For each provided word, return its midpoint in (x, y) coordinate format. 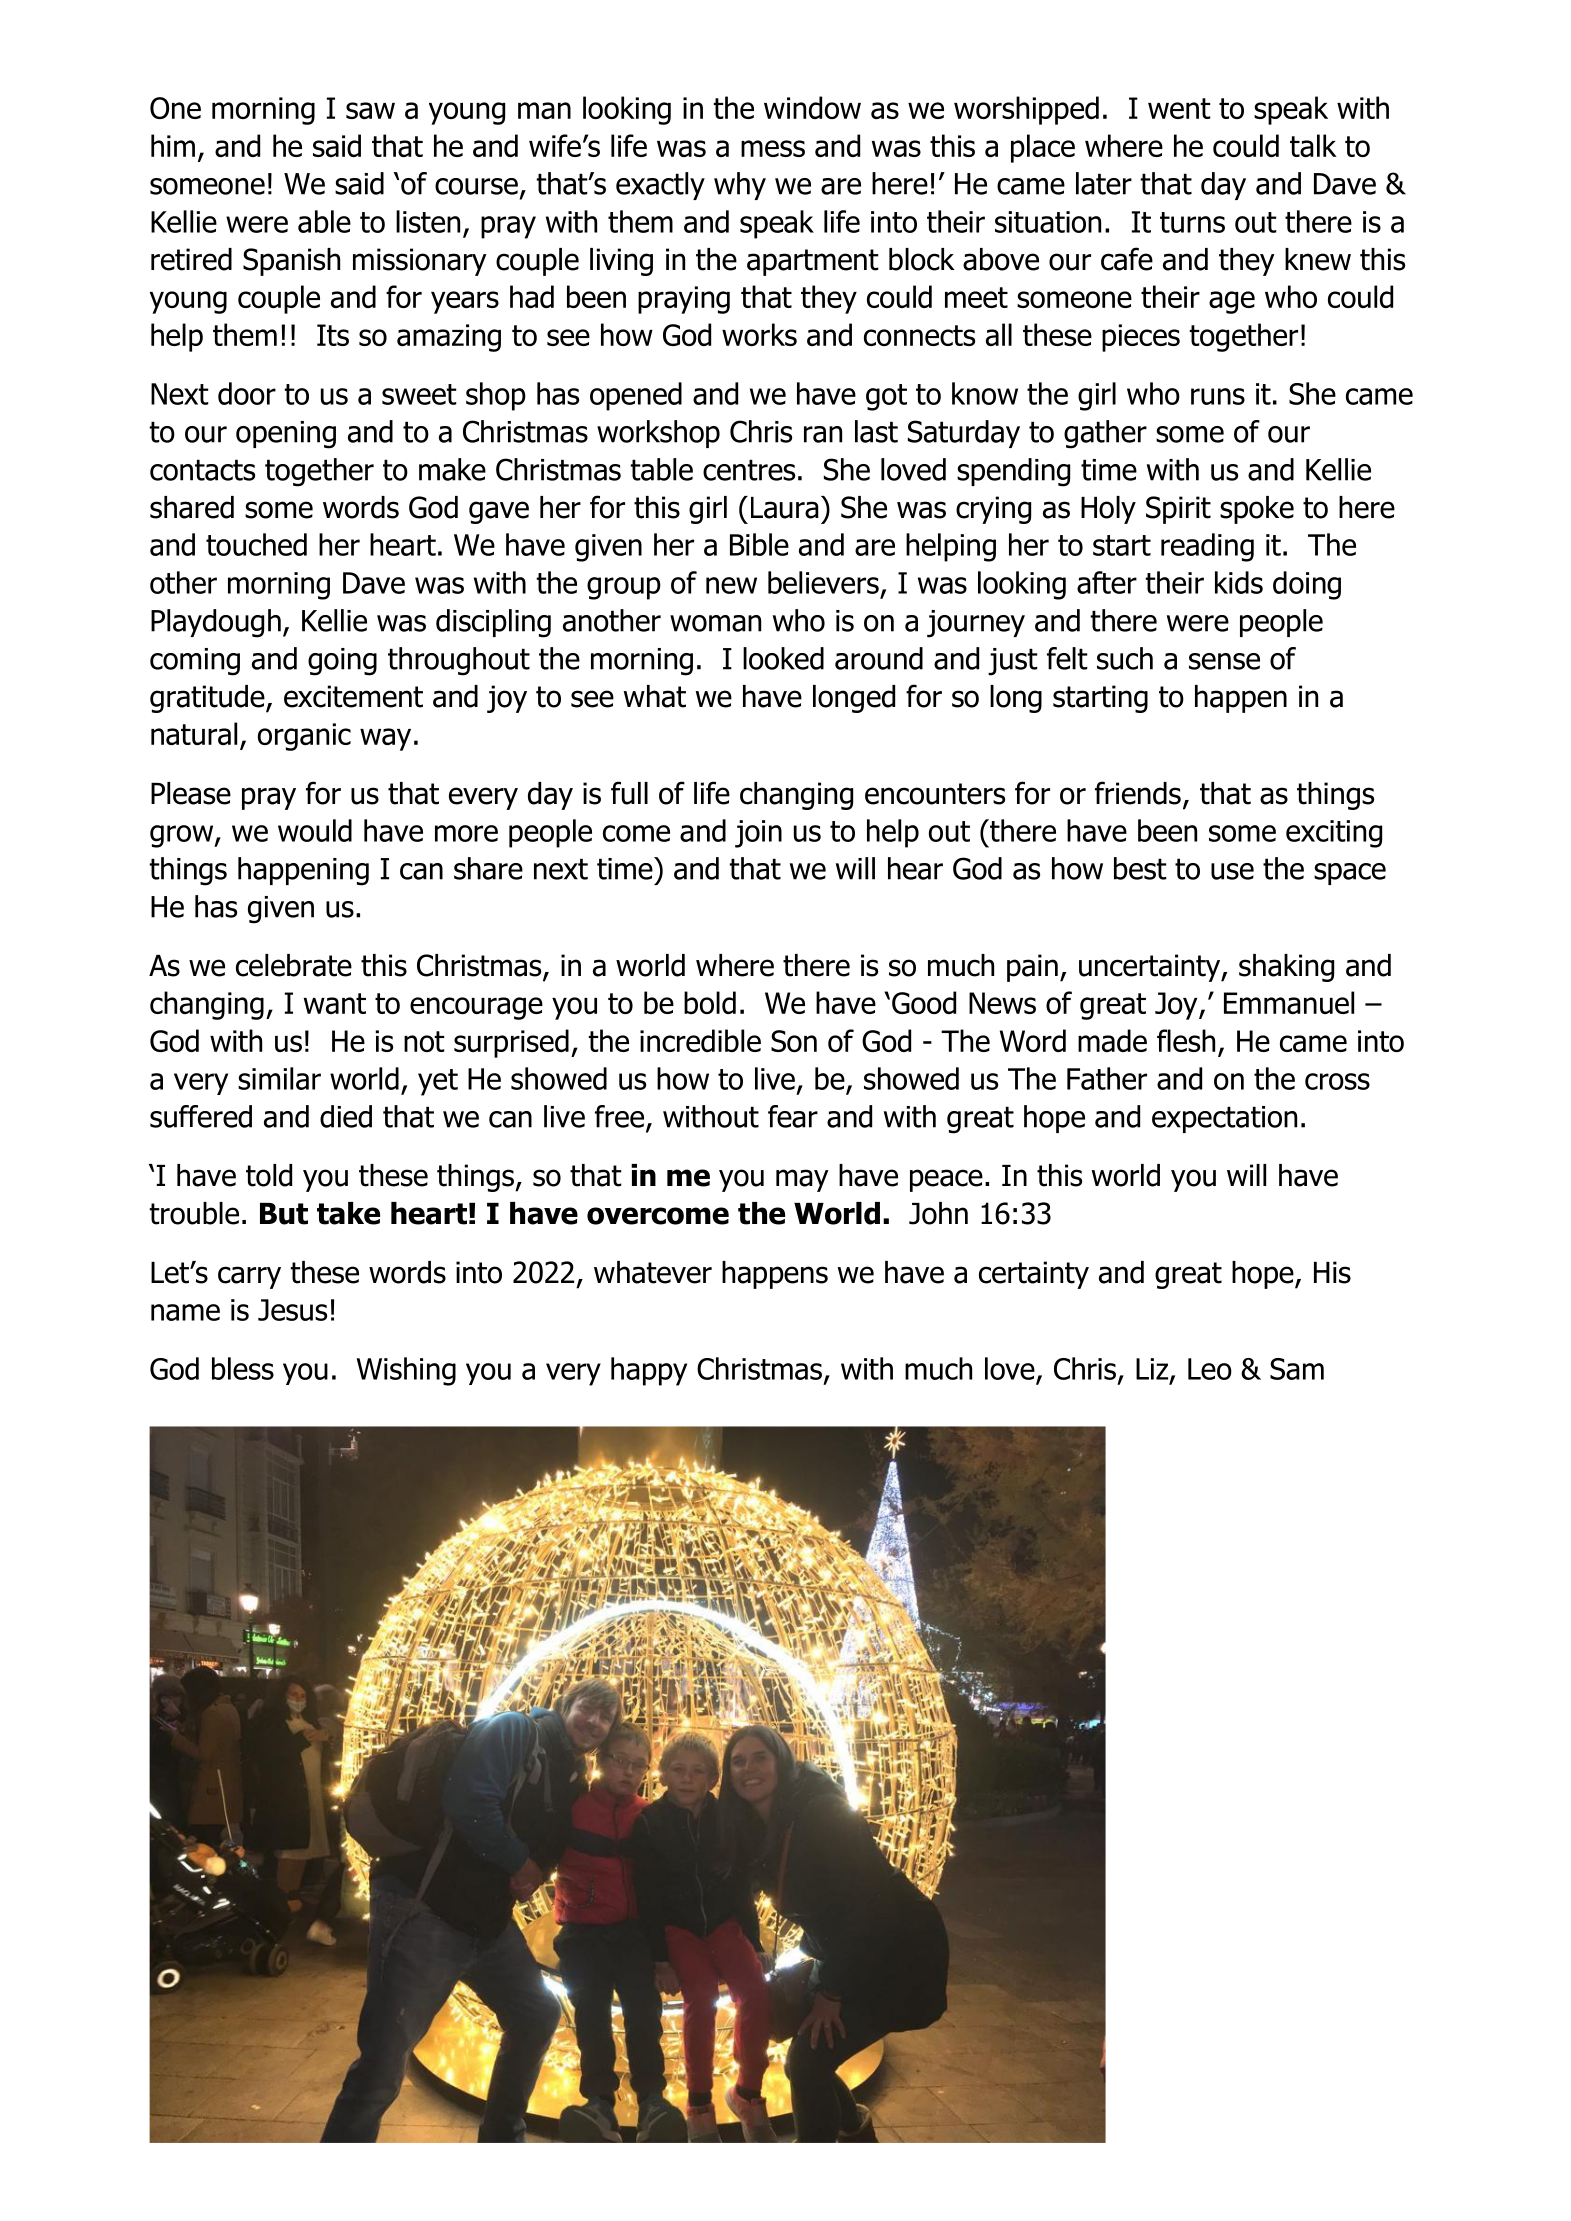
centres (749, 470)
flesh (1186, 1040)
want (335, 1003)
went (1179, 108)
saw (370, 110)
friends (1138, 793)
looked (783, 658)
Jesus (292, 1310)
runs (1218, 396)
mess (773, 148)
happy (649, 1371)
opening (286, 435)
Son (794, 1041)
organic (304, 737)
